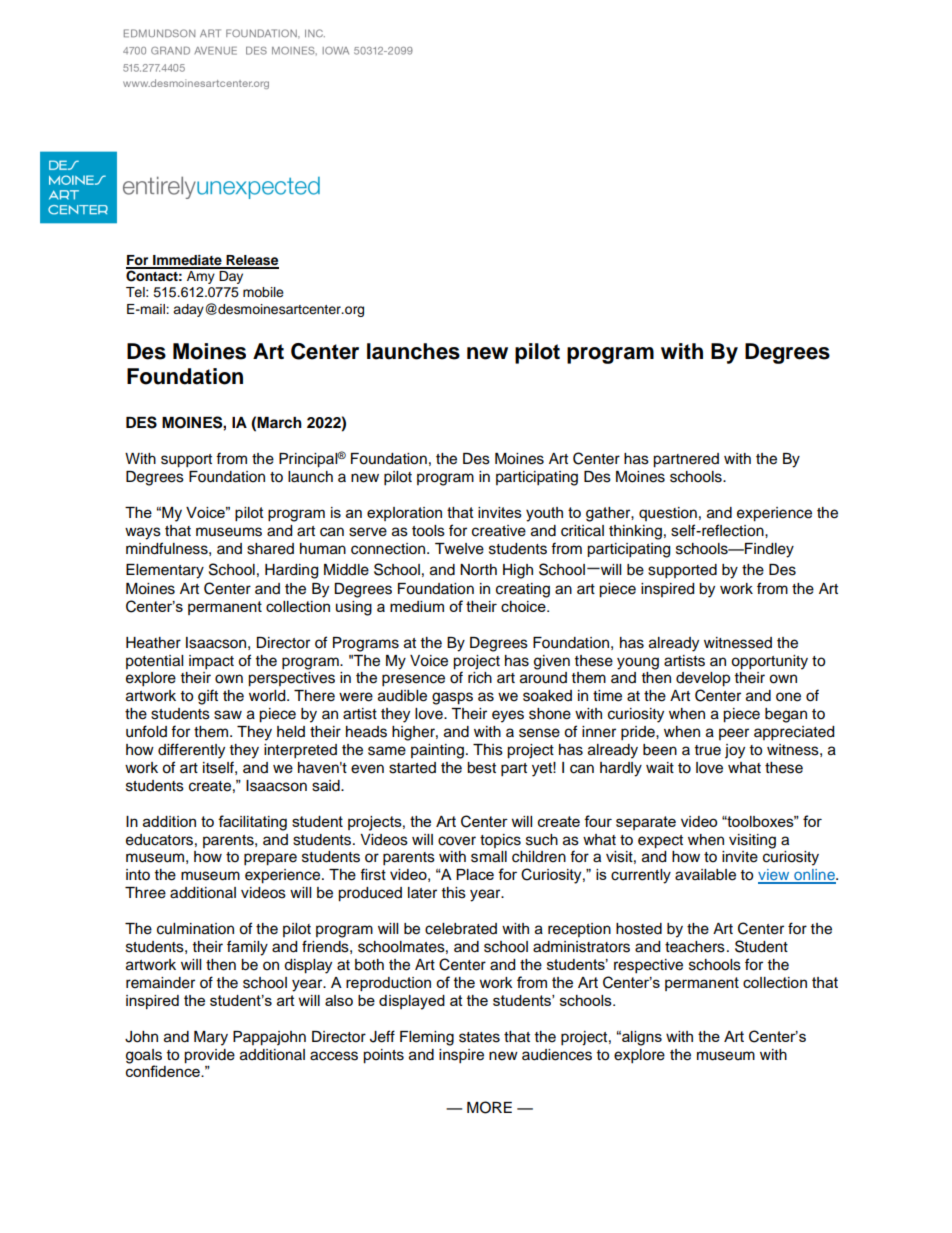  Describe the element at coordinates (489, 1107) in the document. I see `MORE` at that location.
